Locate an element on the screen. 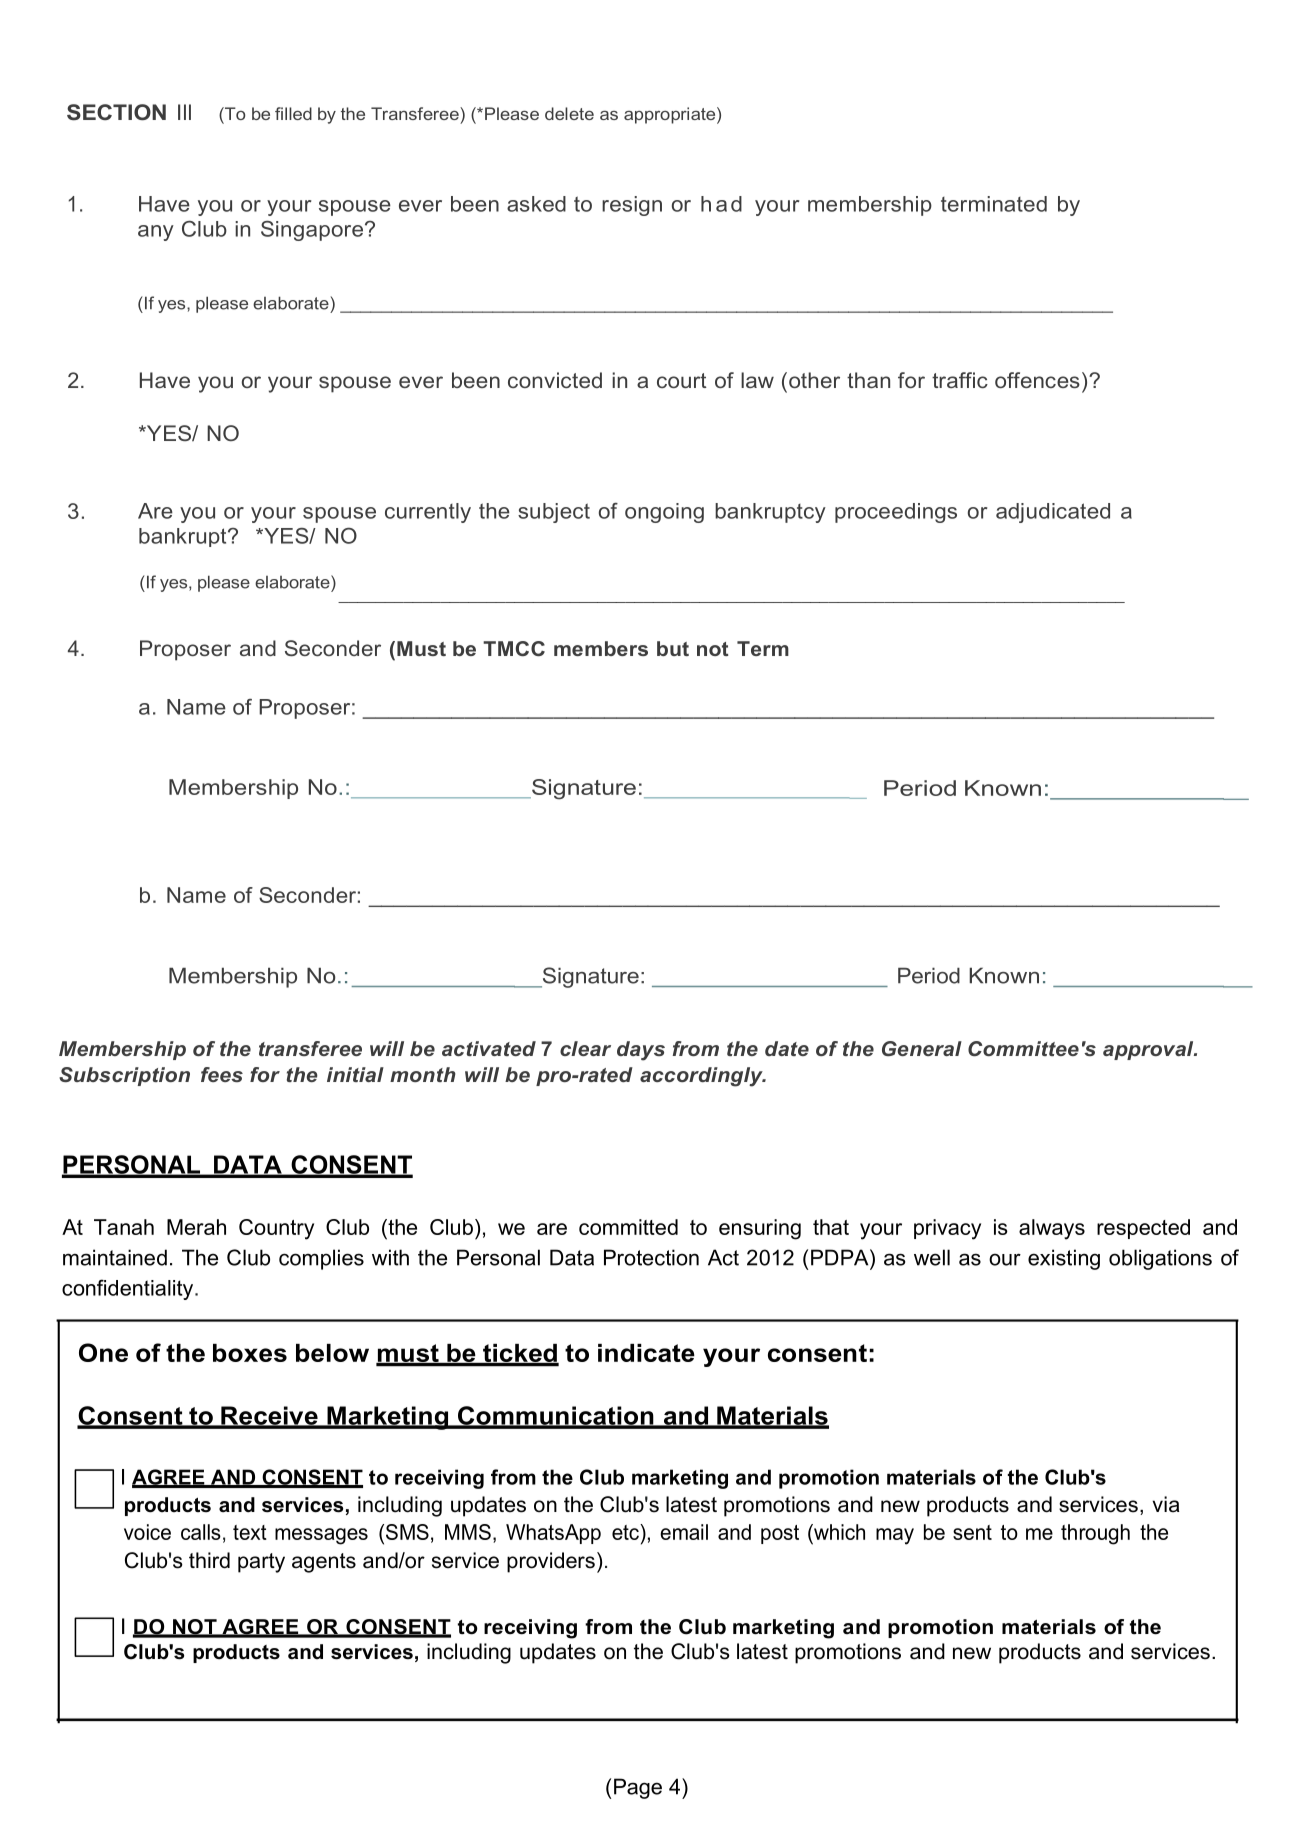 The image size is (1295, 1831). existing is located at coordinates (1064, 1259).
